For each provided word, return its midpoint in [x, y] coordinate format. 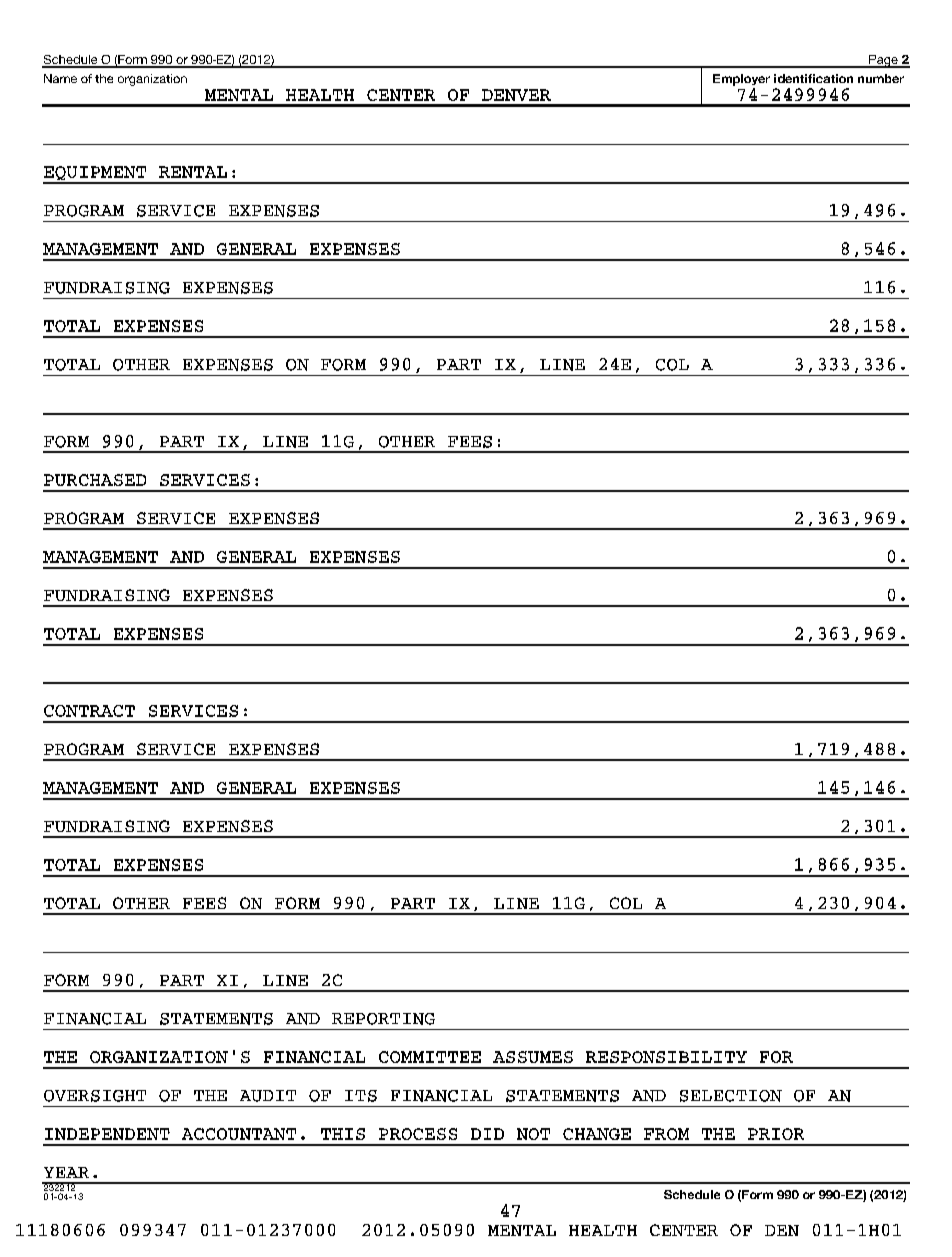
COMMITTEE [430, 1057]
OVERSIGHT [95, 1096]
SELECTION [731, 1096]
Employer [741, 80]
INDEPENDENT [107, 1134]
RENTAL [193, 172]
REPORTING [383, 1019]
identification [813, 78]
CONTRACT [89, 711]
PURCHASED [95, 480]
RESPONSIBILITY [666, 1057]
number [881, 78]
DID [487, 1134]
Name [60, 78]
